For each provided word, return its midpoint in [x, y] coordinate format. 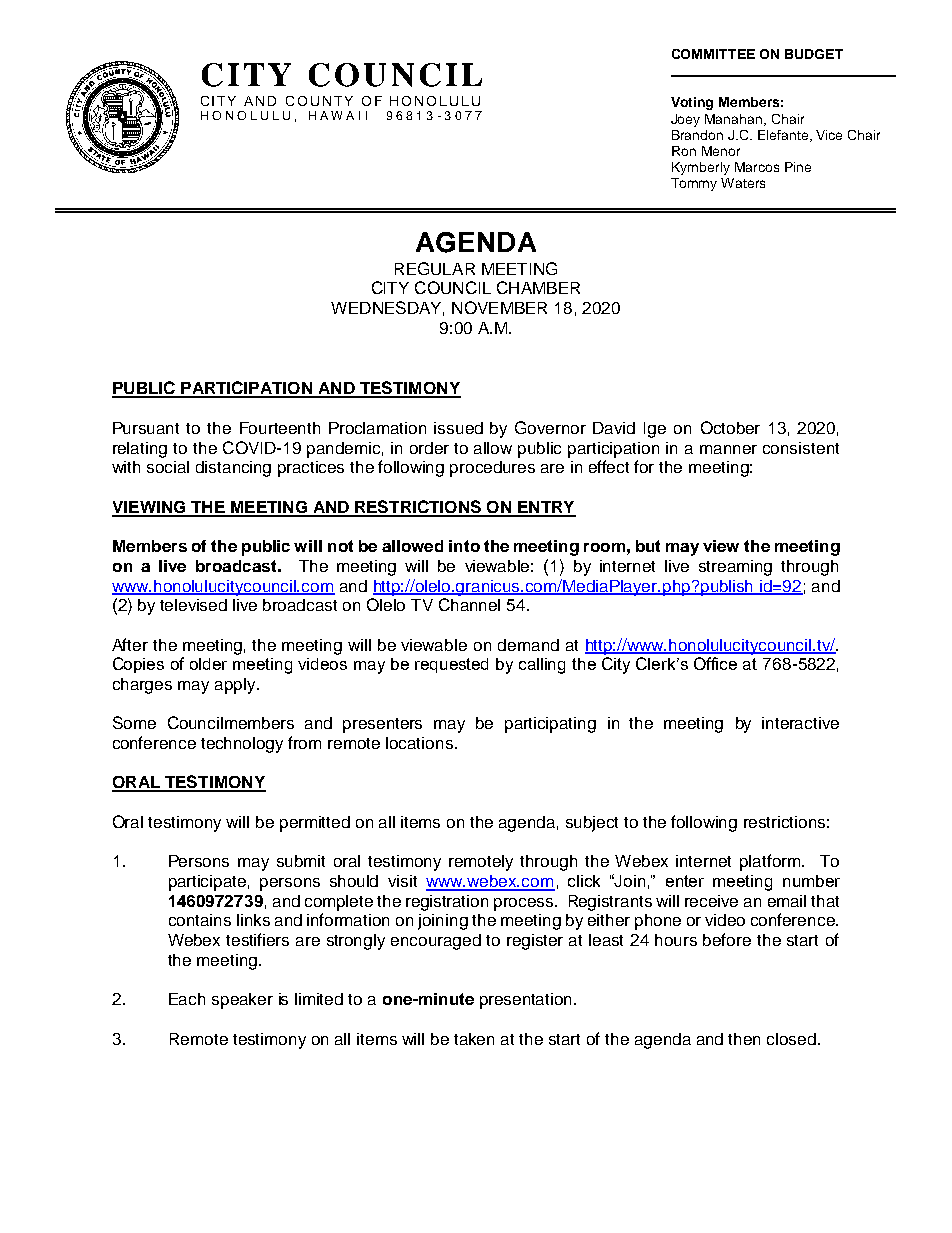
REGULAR [435, 268]
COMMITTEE [713, 54]
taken [474, 1039]
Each [187, 999]
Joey [685, 120]
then [744, 1039]
